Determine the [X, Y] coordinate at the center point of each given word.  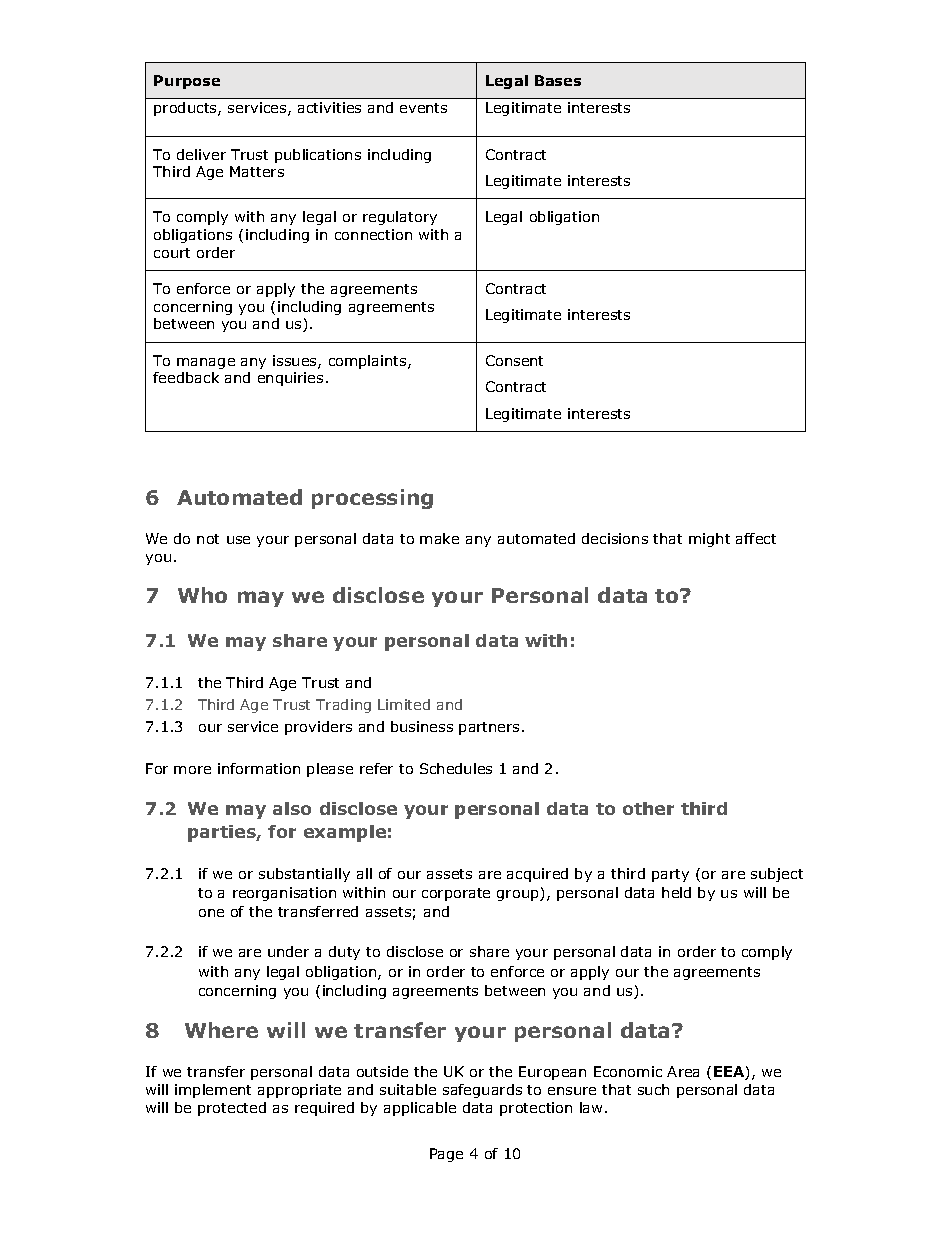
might [709, 540]
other [648, 808]
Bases [558, 80]
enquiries [290, 379]
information [259, 768]
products [186, 109]
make [439, 538]
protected [232, 1109]
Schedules [456, 768]
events [423, 108]
